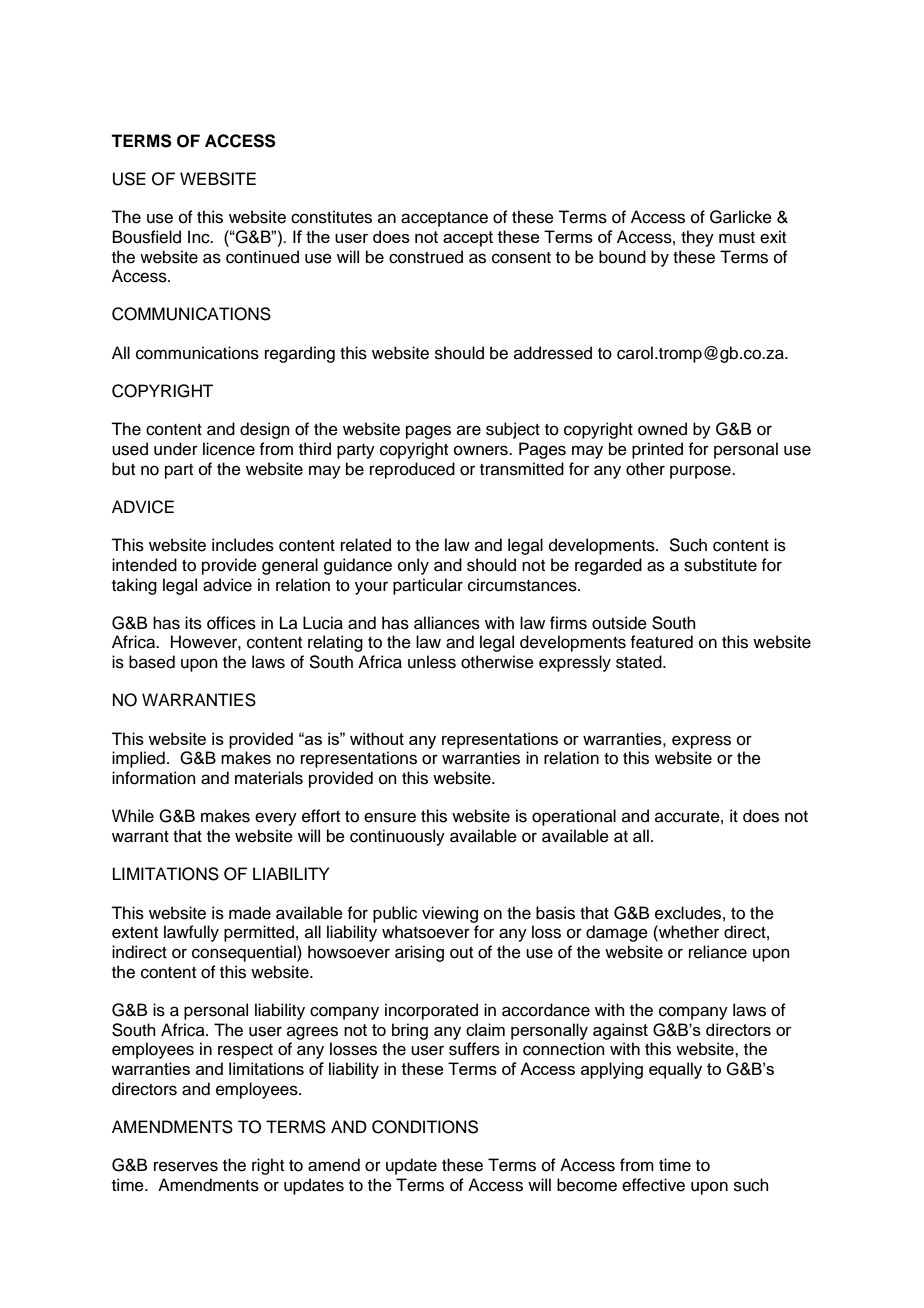 The width and height of the page is (924, 1308). I want to click on stated, so click(640, 662).
